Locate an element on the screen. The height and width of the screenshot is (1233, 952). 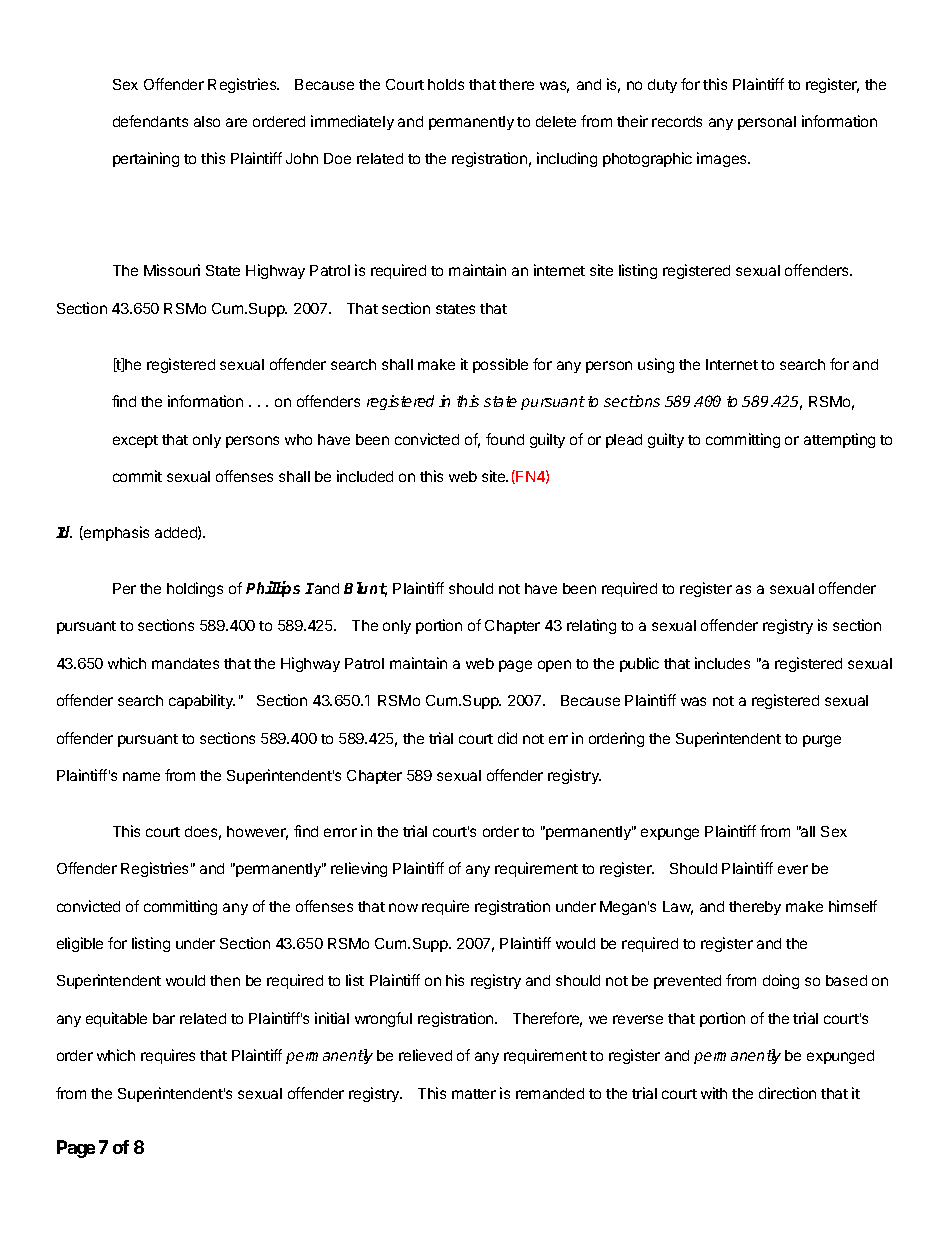
images is located at coordinates (723, 159).
